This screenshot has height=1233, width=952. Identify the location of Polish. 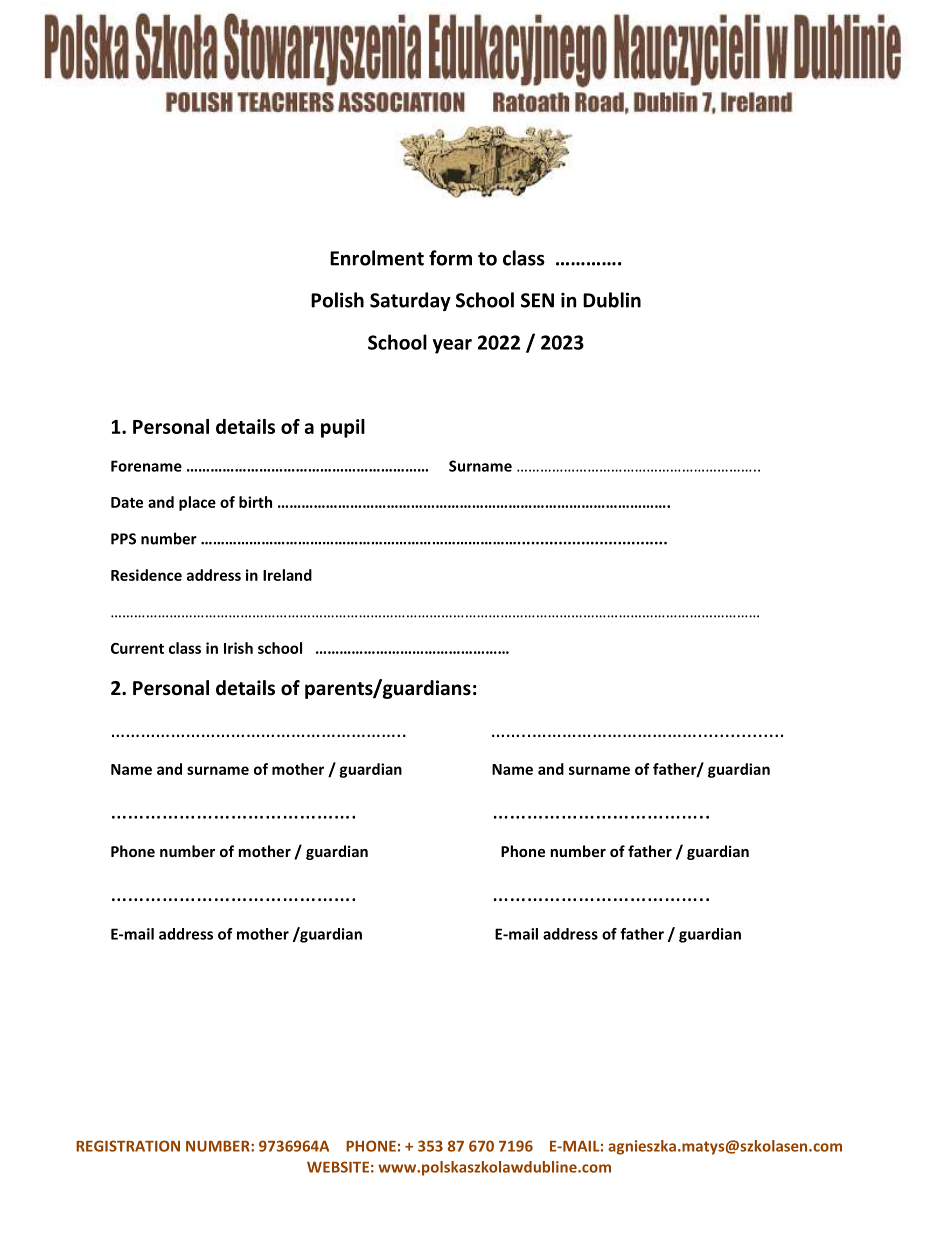
(337, 300).
